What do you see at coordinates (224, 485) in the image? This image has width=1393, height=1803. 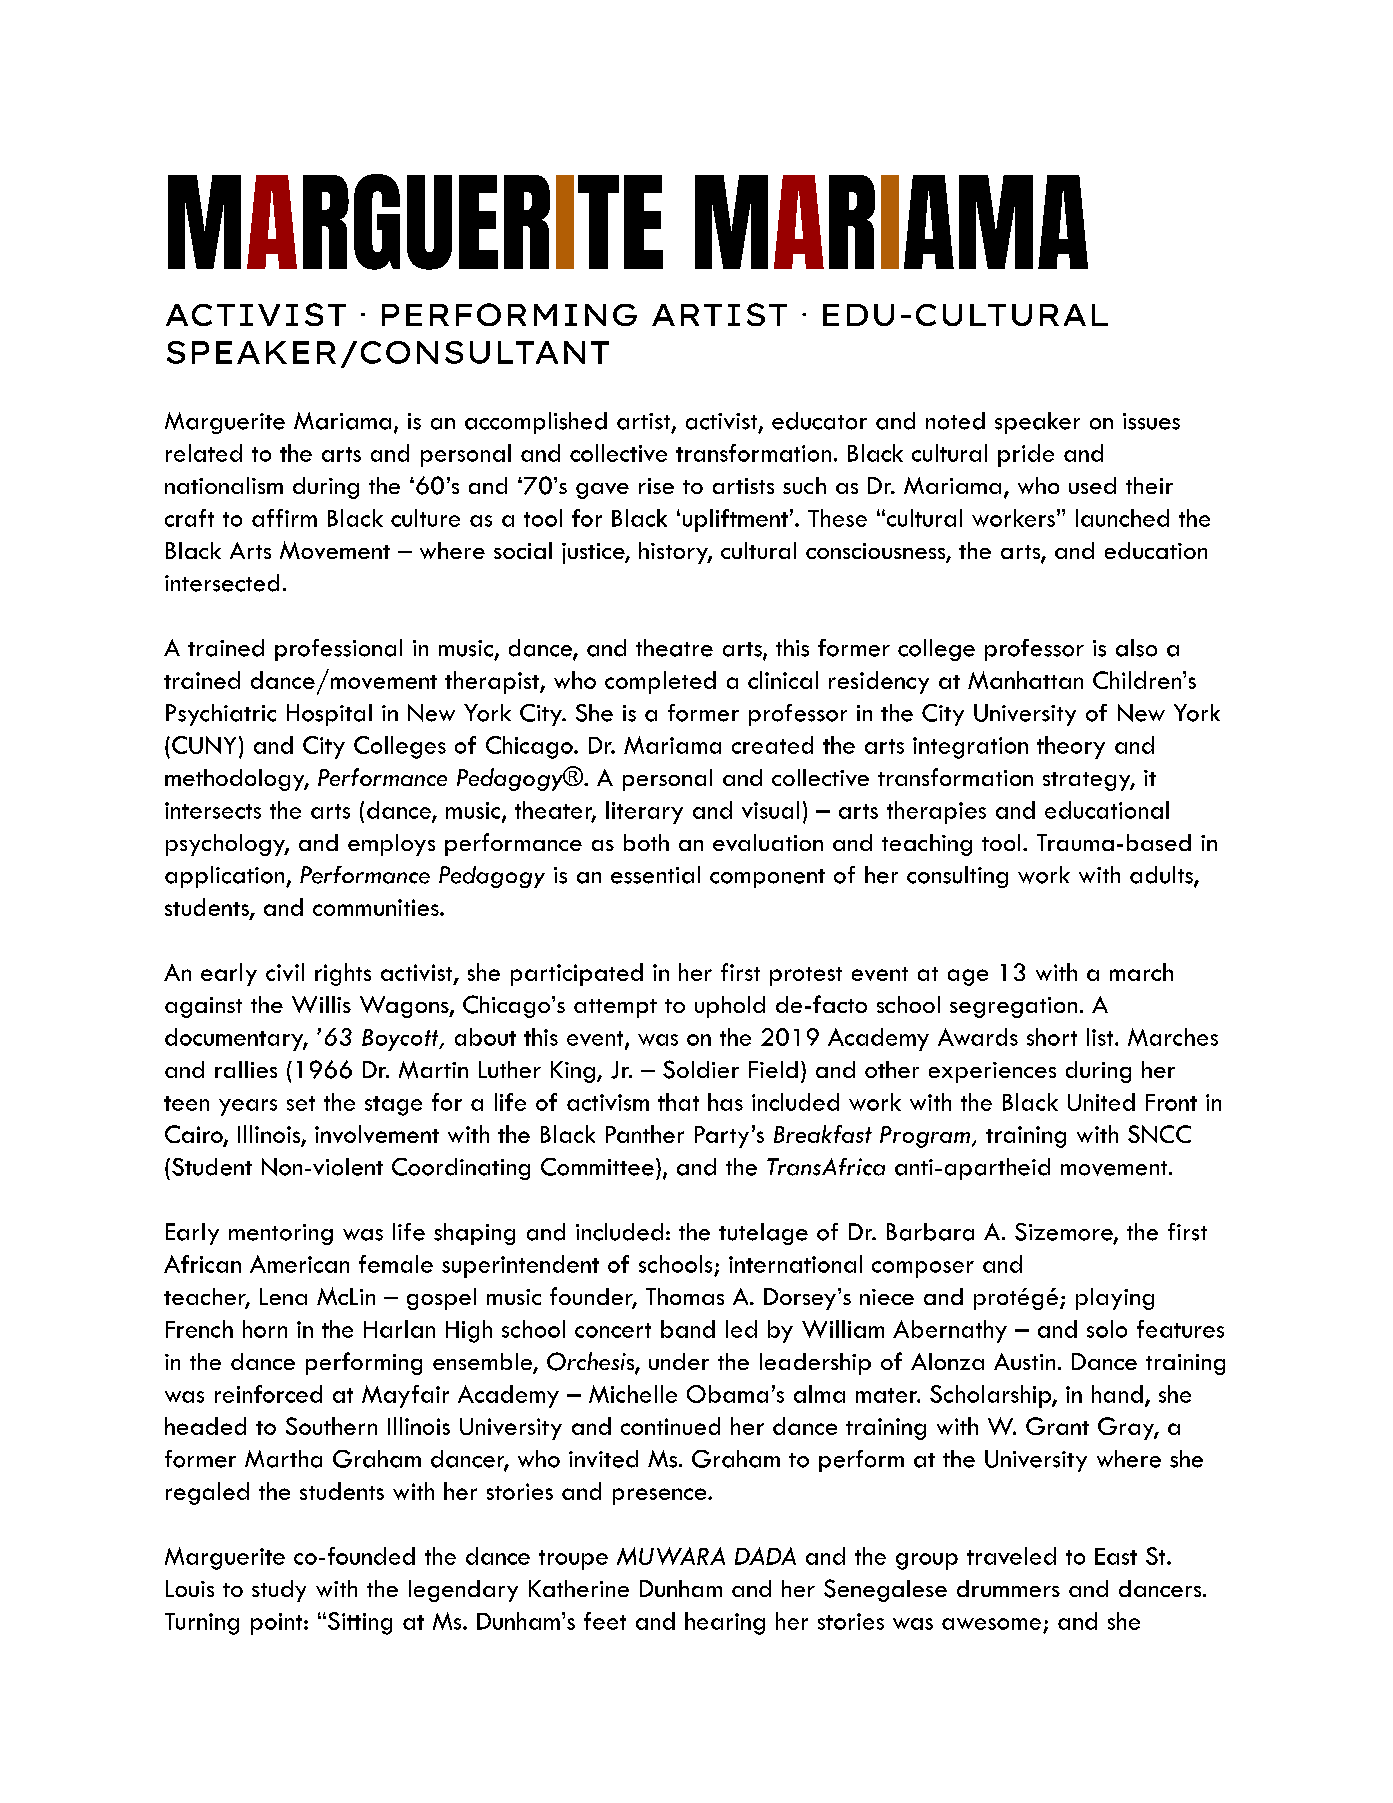 I see `nationalism` at bounding box center [224, 485].
